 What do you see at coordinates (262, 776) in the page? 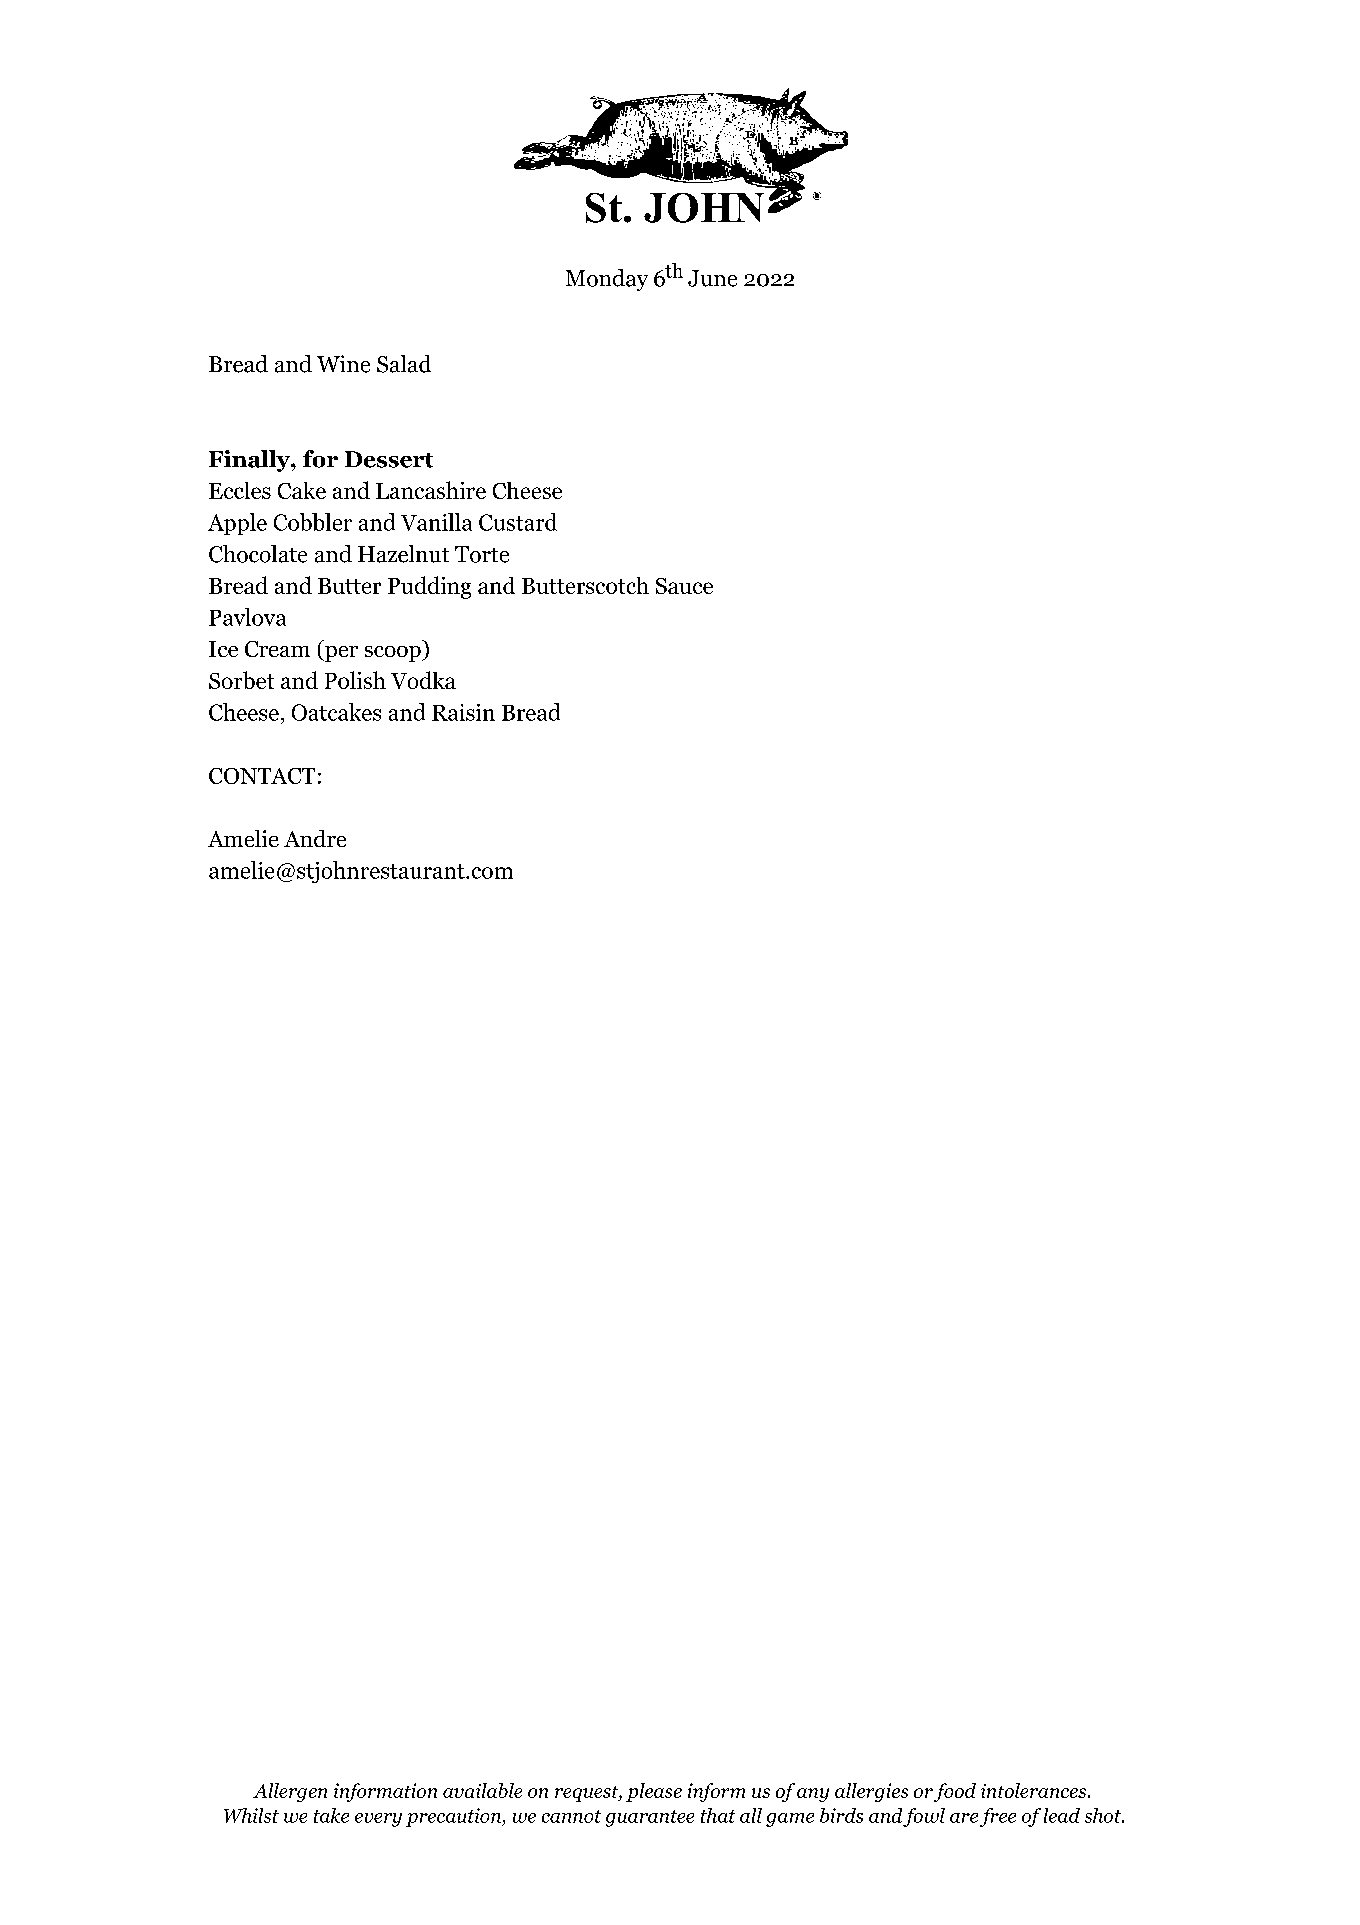
I see `CONTACT` at bounding box center [262, 776].
